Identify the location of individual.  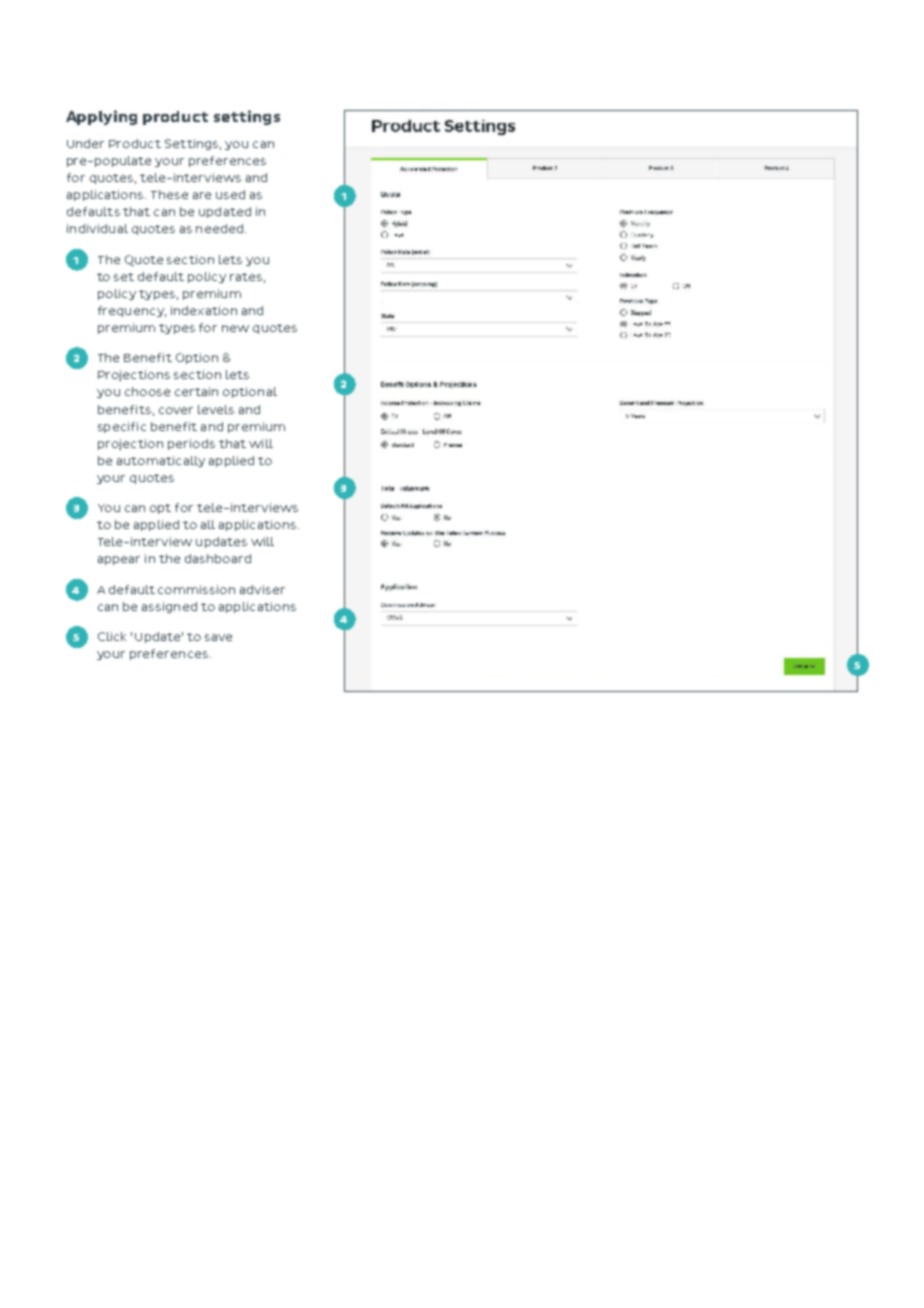
(97, 228).
